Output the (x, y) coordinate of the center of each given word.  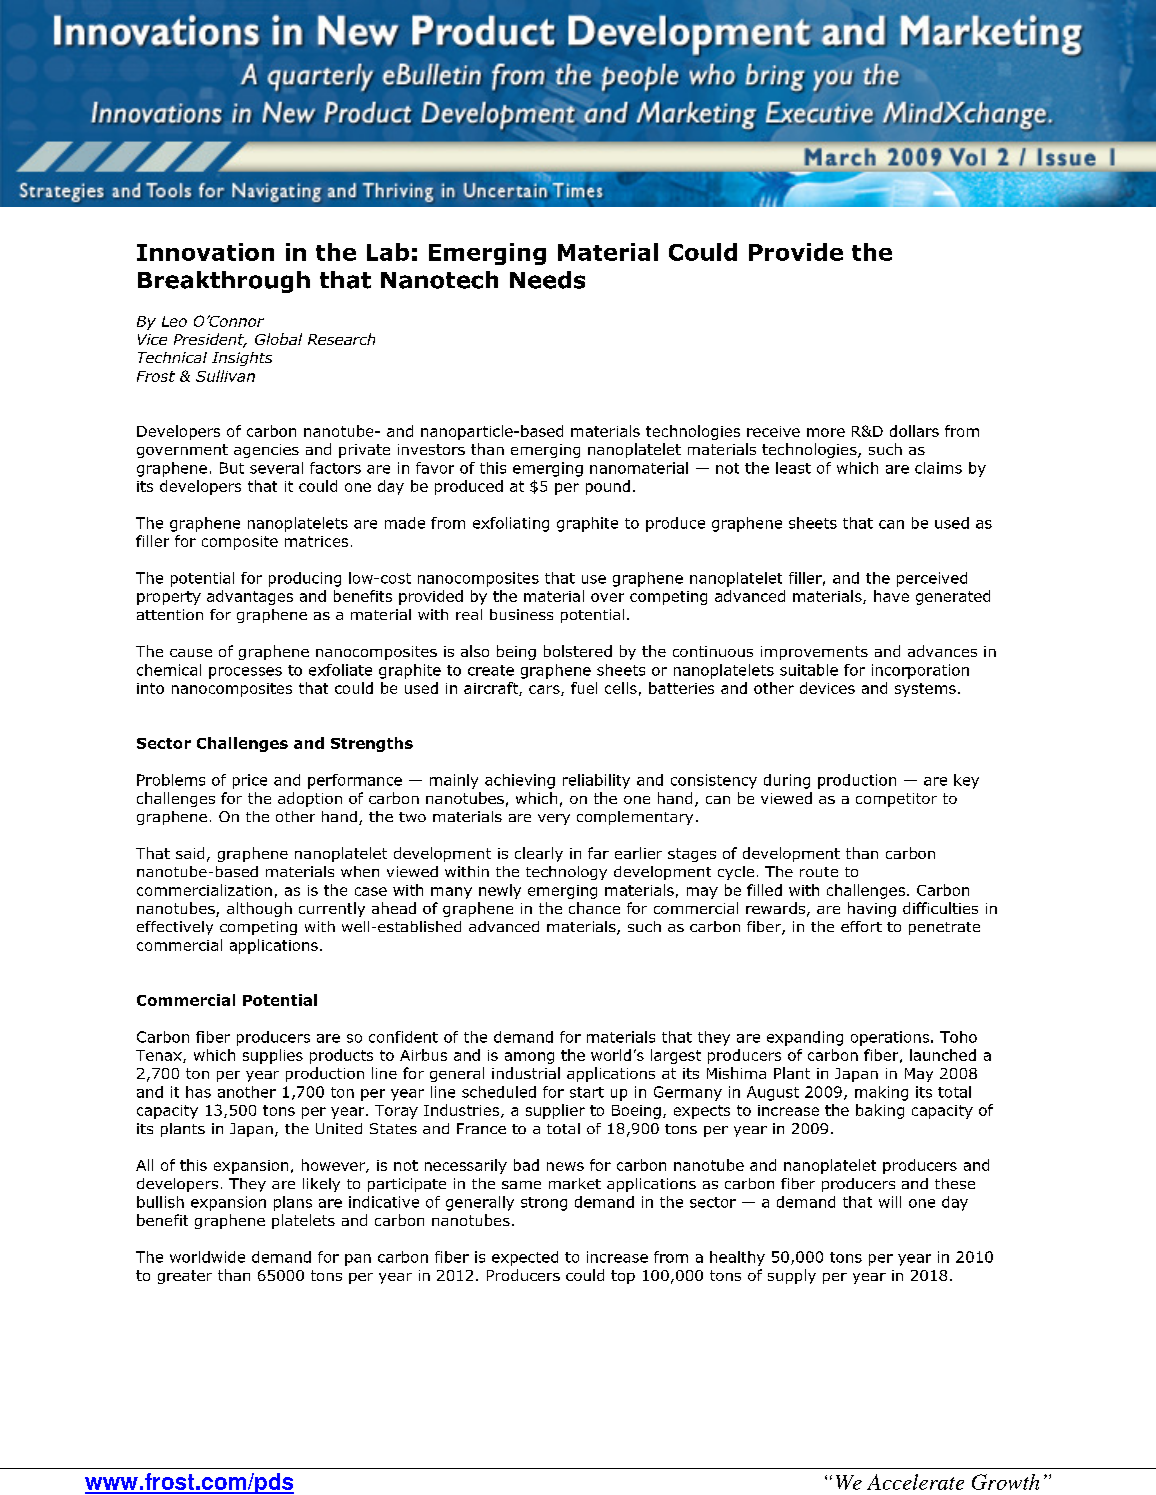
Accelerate (915, 1482)
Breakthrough (224, 282)
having (872, 909)
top (623, 1277)
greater (185, 1277)
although (259, 909)
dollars (914, 431)
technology (566, 873)
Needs (547, 280)
